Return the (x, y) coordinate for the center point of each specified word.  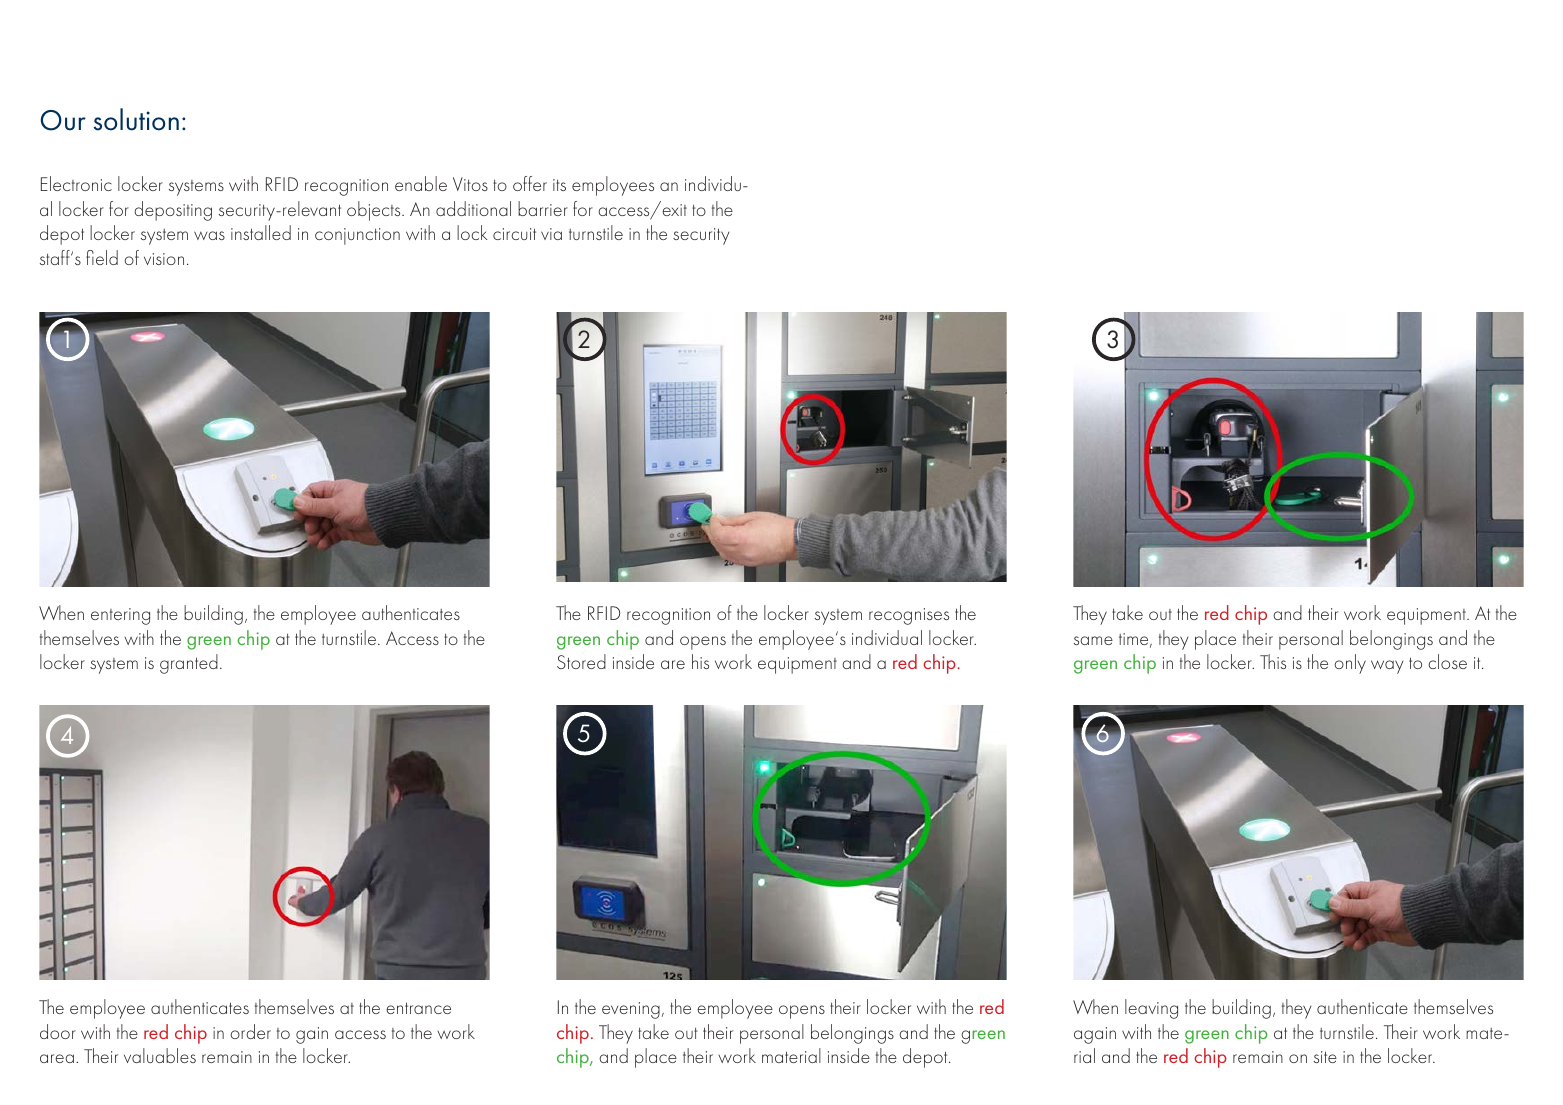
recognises (909, 616)
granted (189, 664)
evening (631, 1010)
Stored (581, 661)
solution (136, 119)
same (1093, 640)
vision (164, 259)
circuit (514, 234)
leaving (1151, 1009)
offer (530, 183)
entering (120, 616)
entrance (418, 1008)
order (250, 1031)
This (1273, 661)
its (559, 185)
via (551, 234)
